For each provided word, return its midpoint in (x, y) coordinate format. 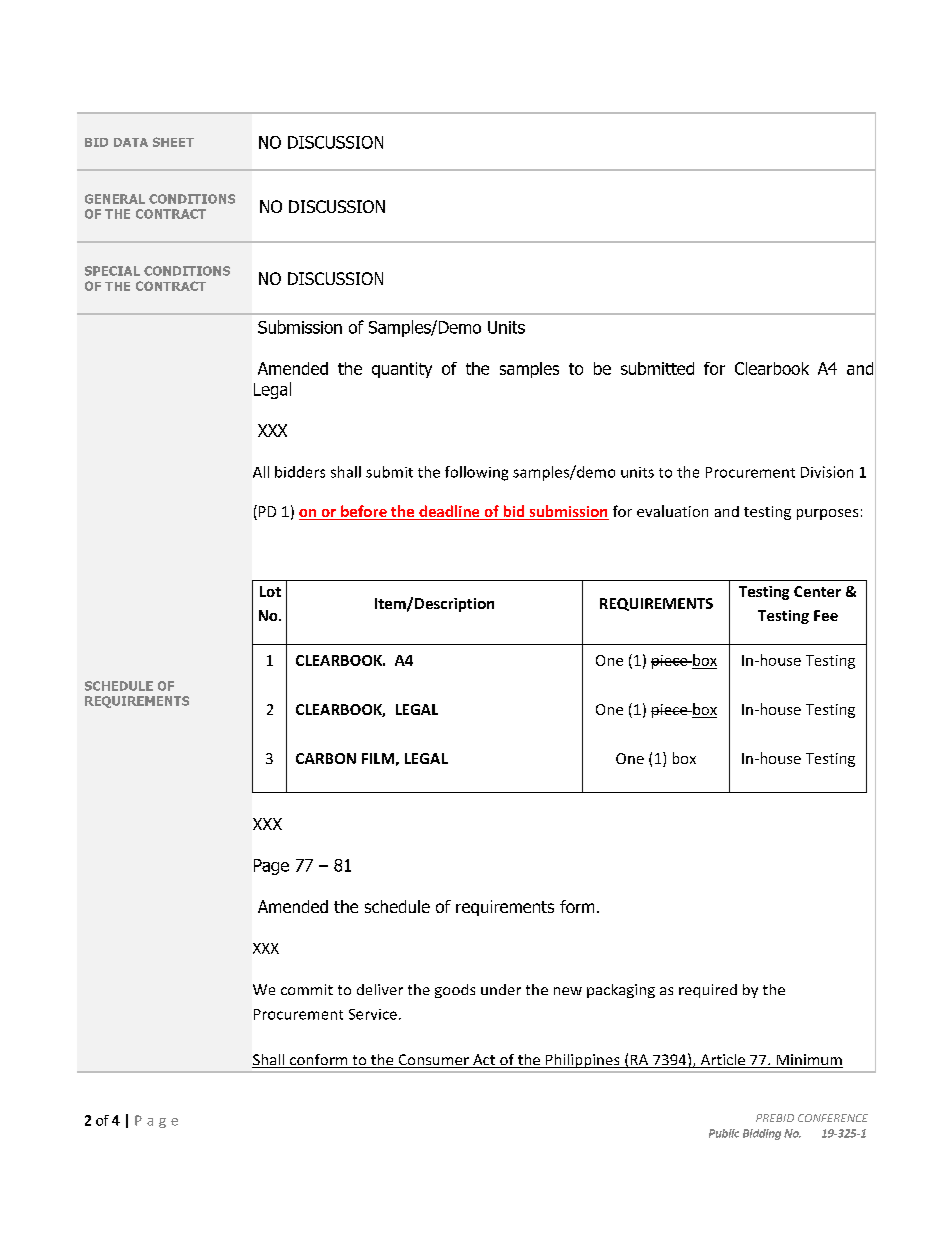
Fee (826, 615)
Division (827, 472)
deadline (449, 512)
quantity (402, 370)
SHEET (173, 142)
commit (307, 989)
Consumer (433, 1061)
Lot (270, 591)
